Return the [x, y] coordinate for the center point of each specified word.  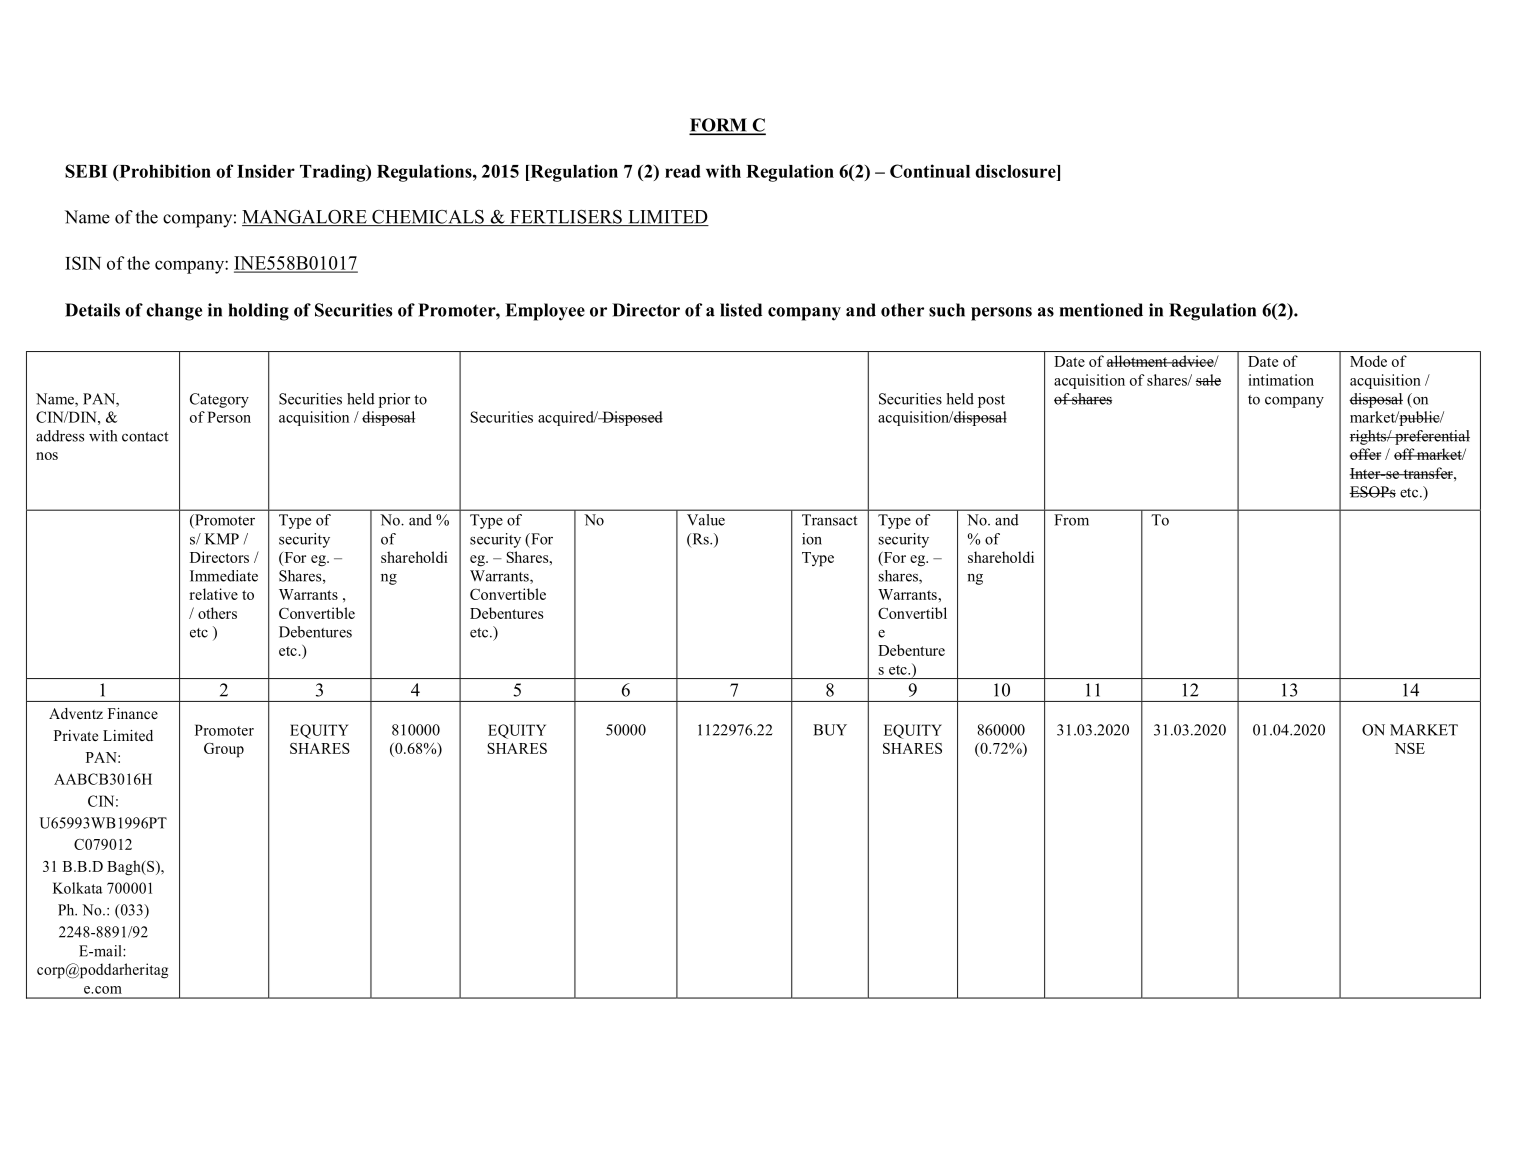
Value [706, 520]
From [1071, 520]
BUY [830, 730]
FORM [719, 126]
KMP [222, 539]
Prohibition [164, 171]
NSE [1410, 748]
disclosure [1016, 171]
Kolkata [78, 888]
